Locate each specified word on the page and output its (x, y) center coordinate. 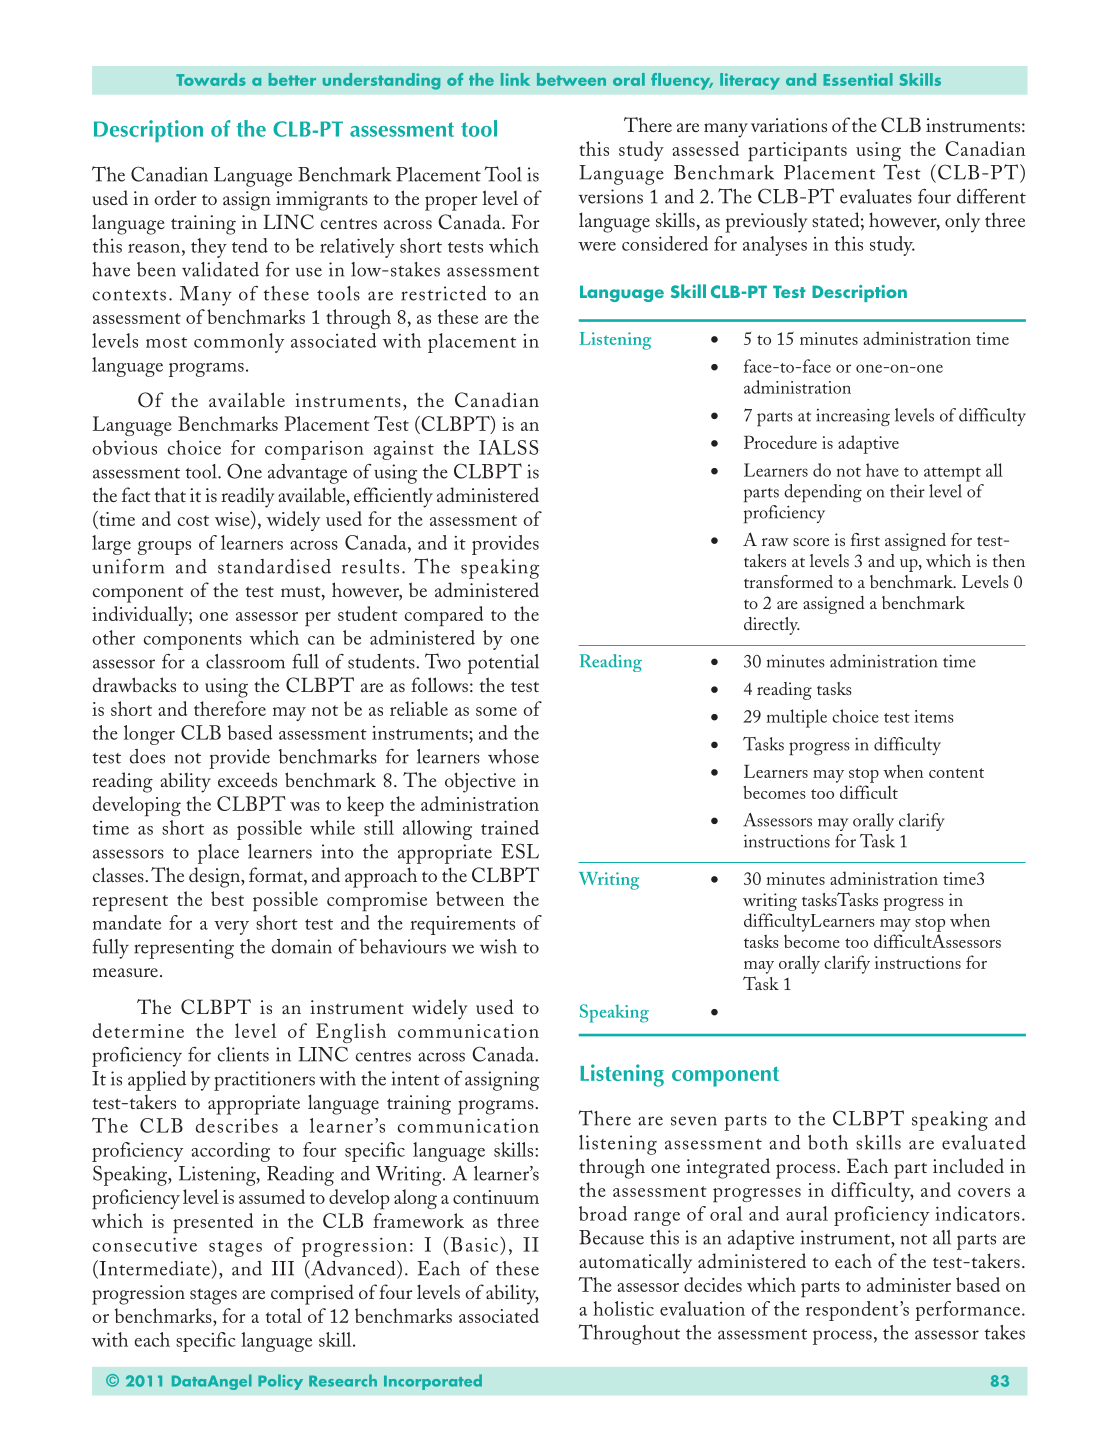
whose (513, 756)
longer (149, 735)
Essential (858, 79)
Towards (211, 79)
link (515, 79)
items (934, 716)
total (284, 1315)
